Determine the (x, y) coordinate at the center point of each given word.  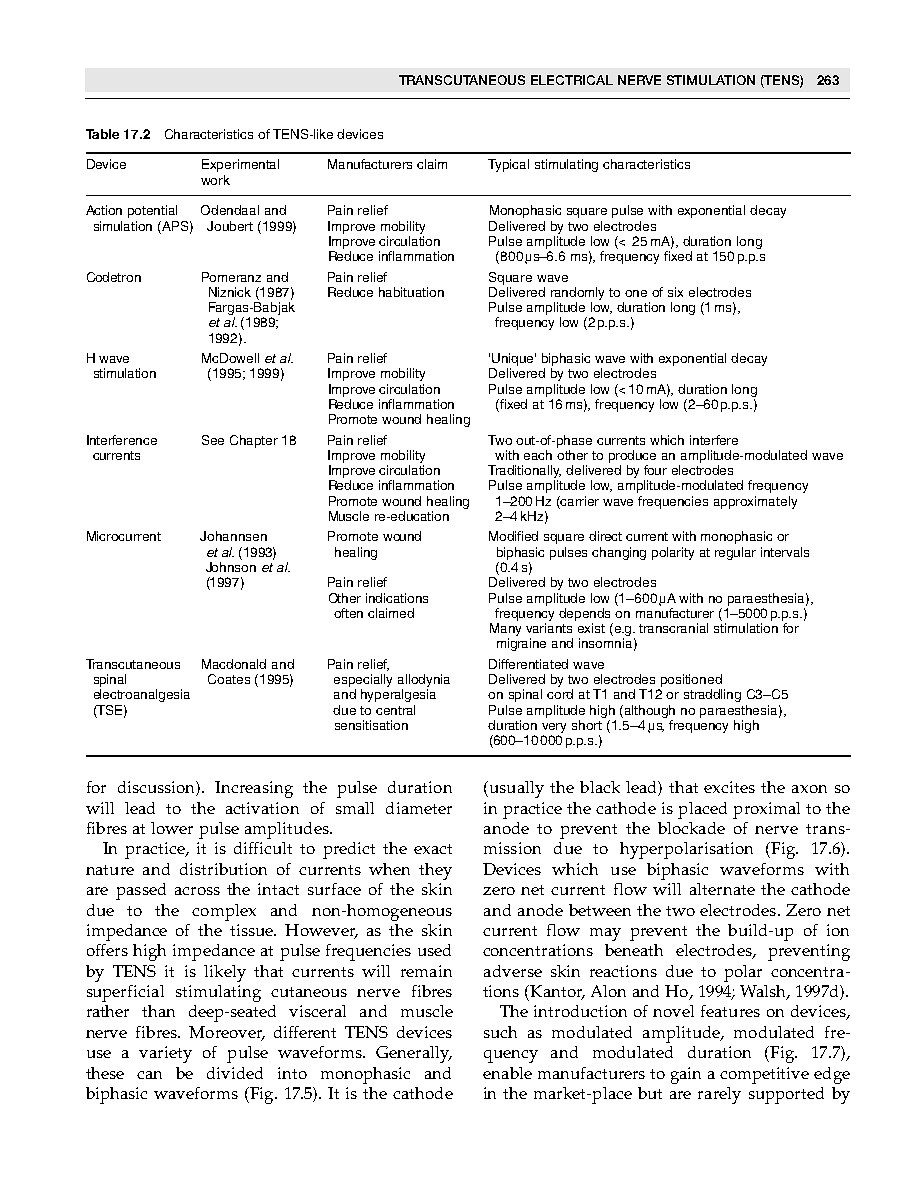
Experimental (240, 165)
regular (735, 553)
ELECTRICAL (572, 80)
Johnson (231, 567)
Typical (508, 165)
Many (505, 629)
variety (165, 1054)
